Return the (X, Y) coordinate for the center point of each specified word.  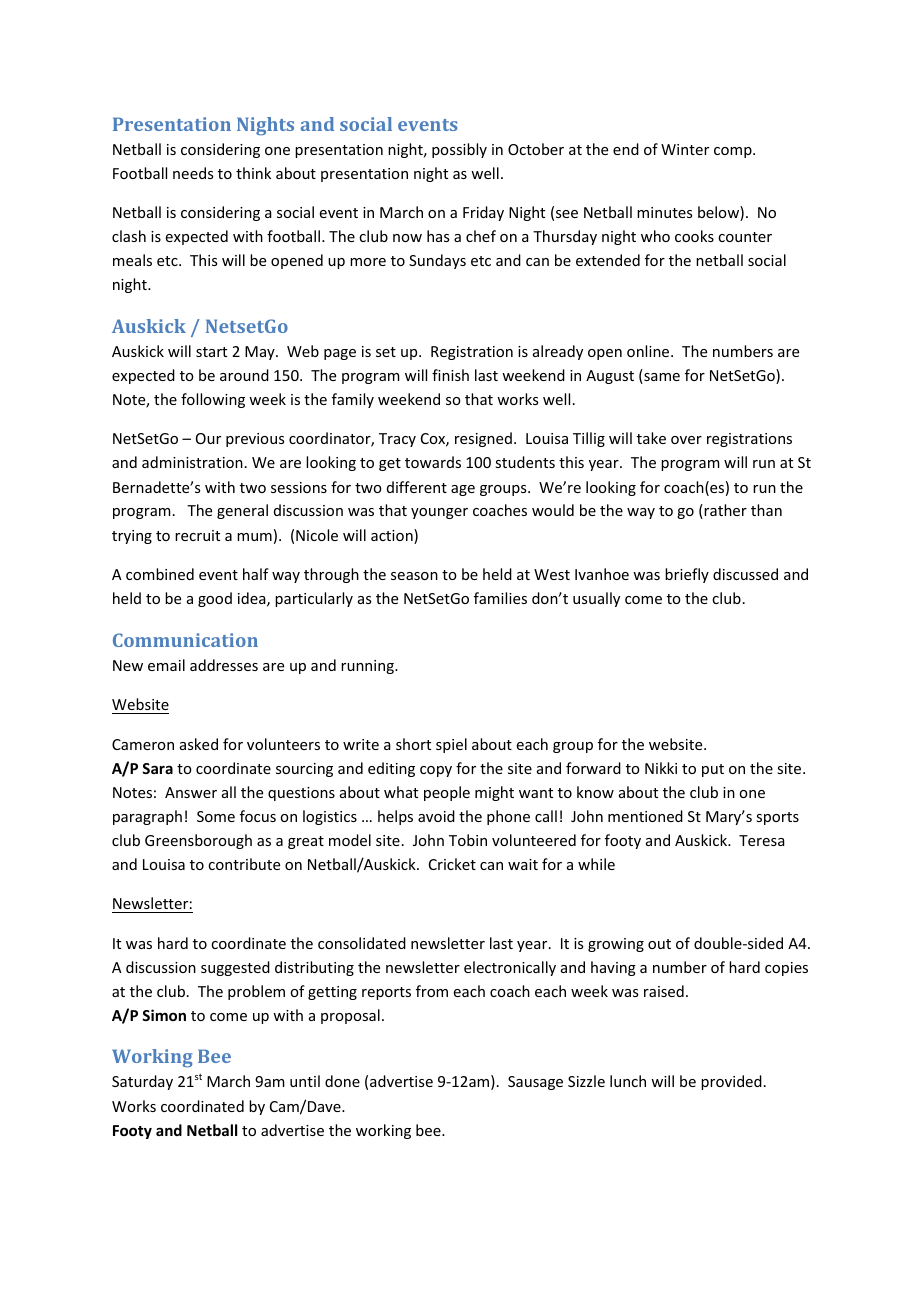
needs (193, 173)
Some (216, 816)
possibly (459, 150)
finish (450, 375)
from (432, 991)
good (215, 599)
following (213, 400)
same (661, 378)
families (500, 598)
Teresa (762, 840)
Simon (164, 1015)
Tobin (468, 840)
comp (734, 152)
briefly (687, 575)
